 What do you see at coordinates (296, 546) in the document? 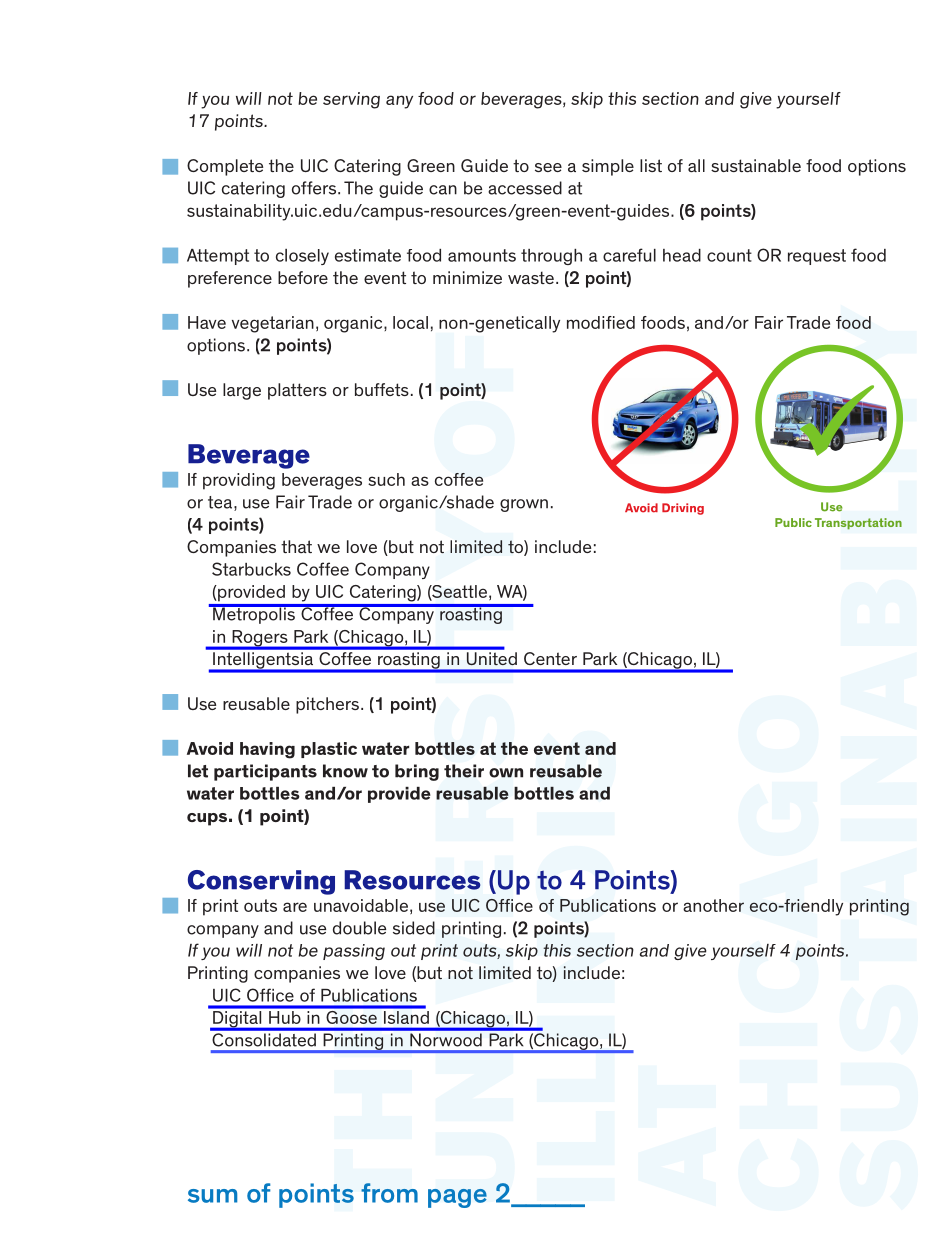
I see `that` at bounding box center [296, 546].
